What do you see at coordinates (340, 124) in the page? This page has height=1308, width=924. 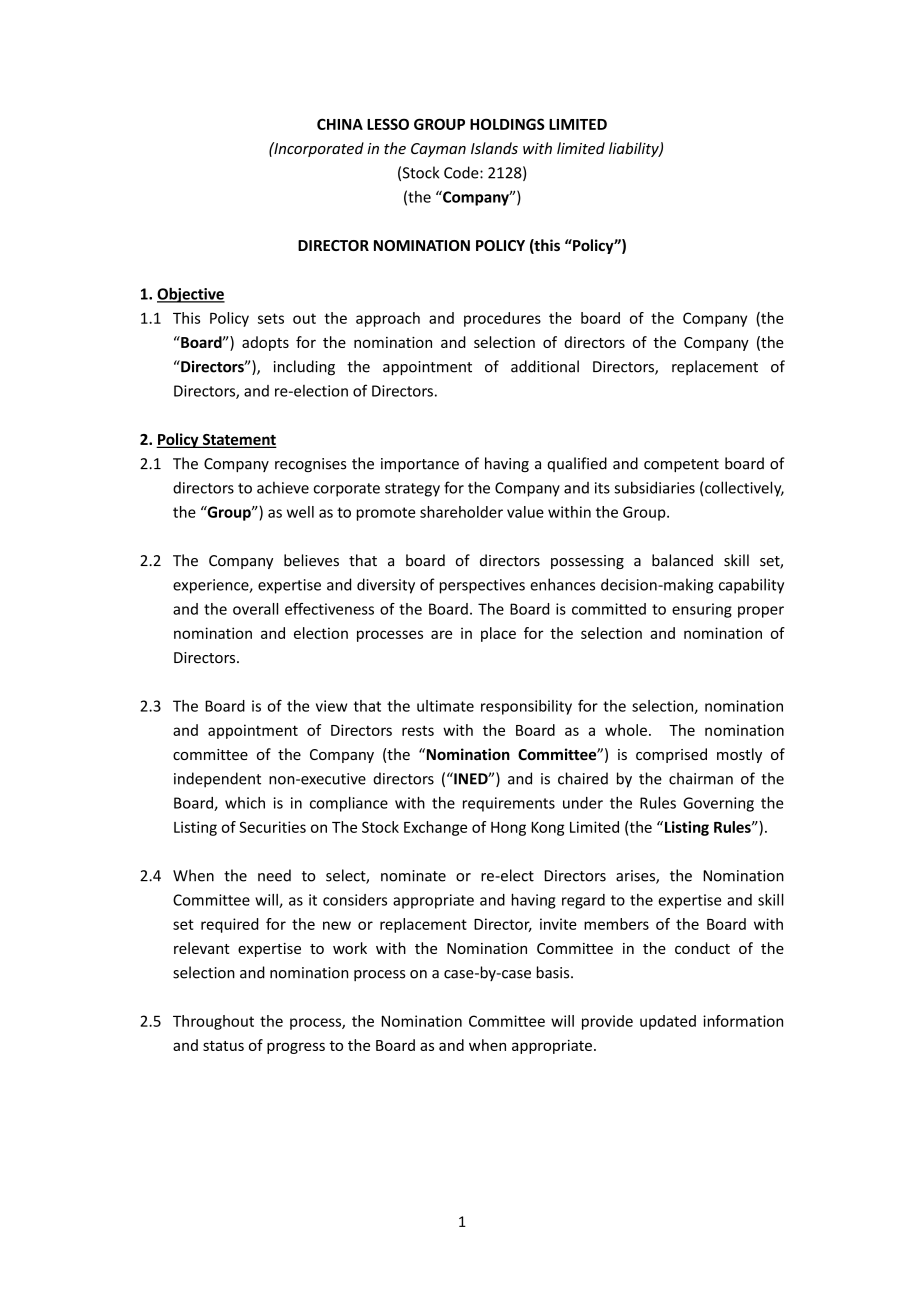 I see `CHINA` at bounding box center [340, 124].
